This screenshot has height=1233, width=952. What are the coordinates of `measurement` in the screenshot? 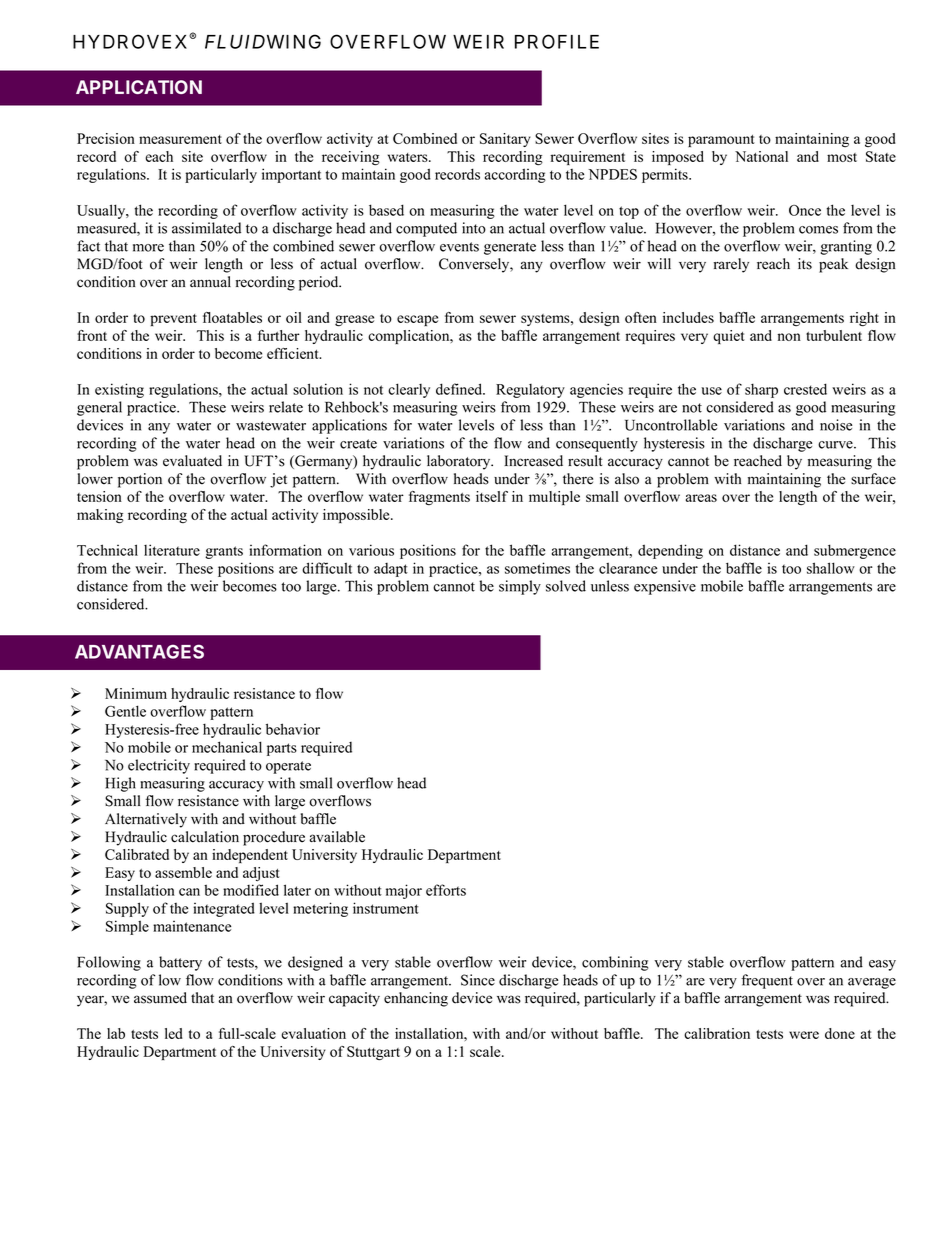 It's located at (180, 139).
